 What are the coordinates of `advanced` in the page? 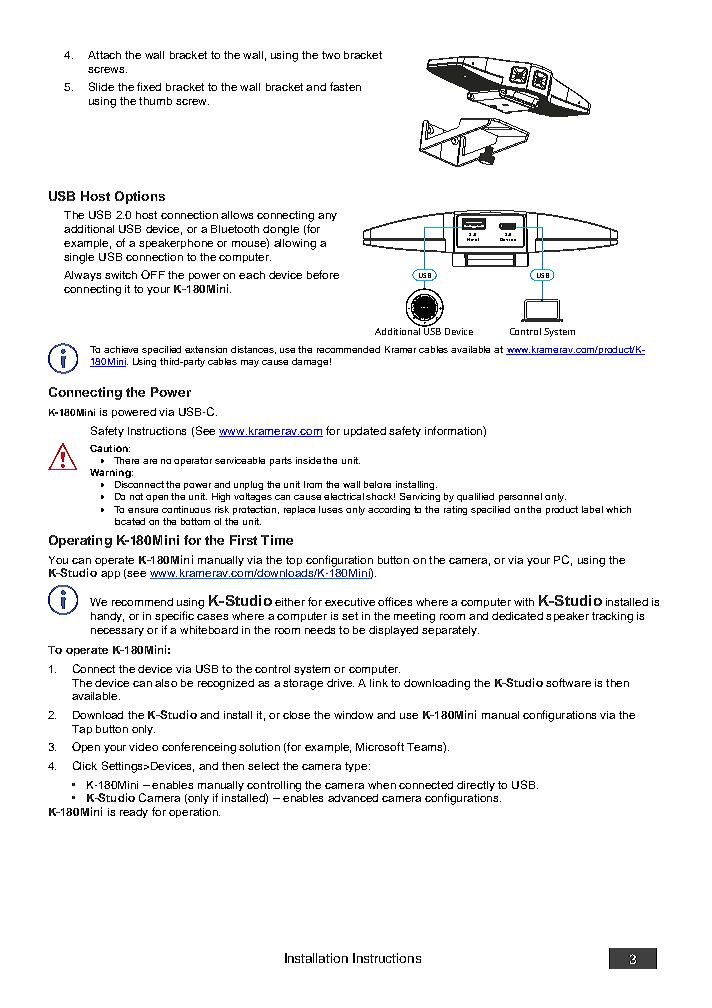 It's located at (353, 798).
